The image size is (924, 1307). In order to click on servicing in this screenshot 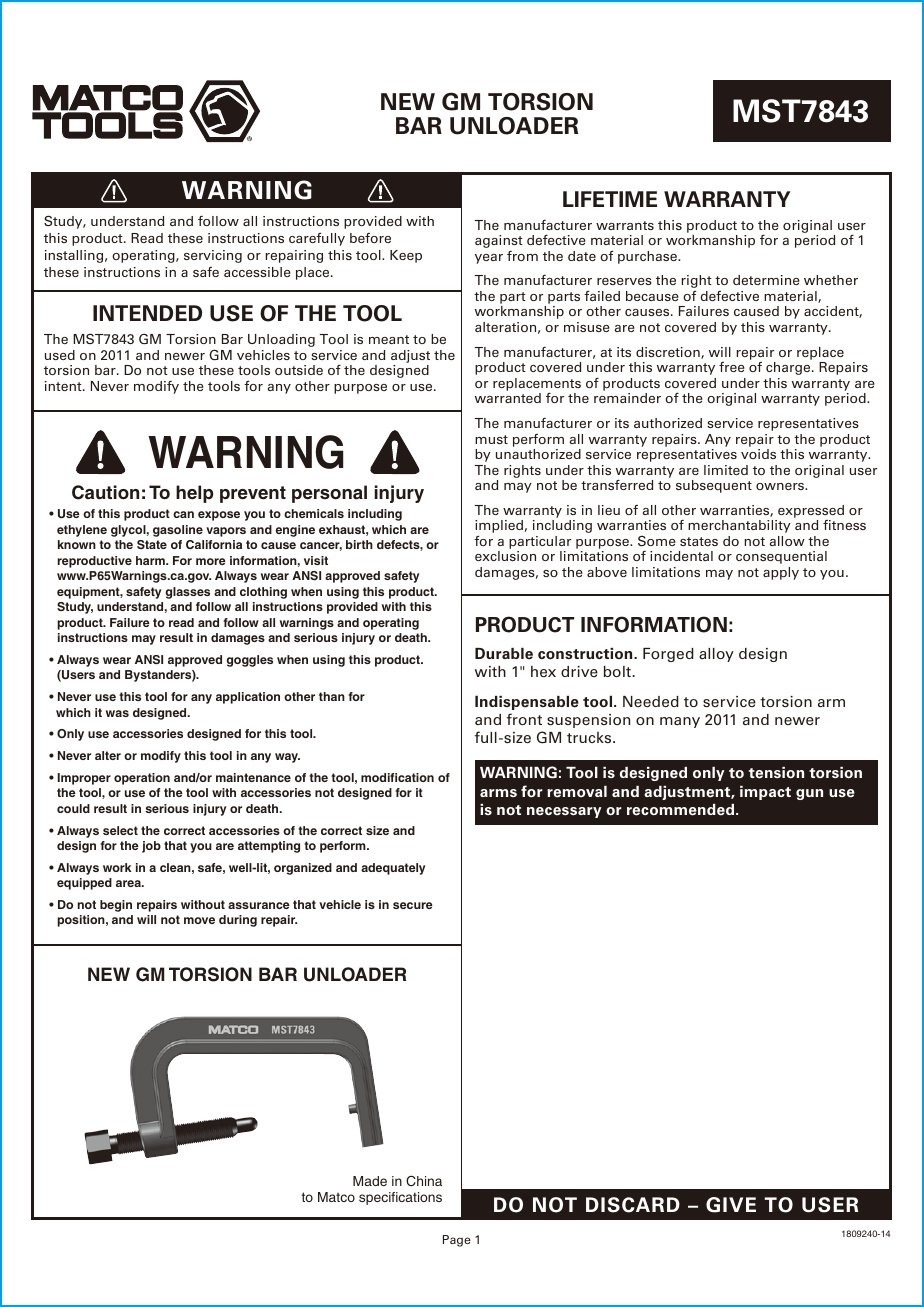, I will do `click(213, 256)`.
